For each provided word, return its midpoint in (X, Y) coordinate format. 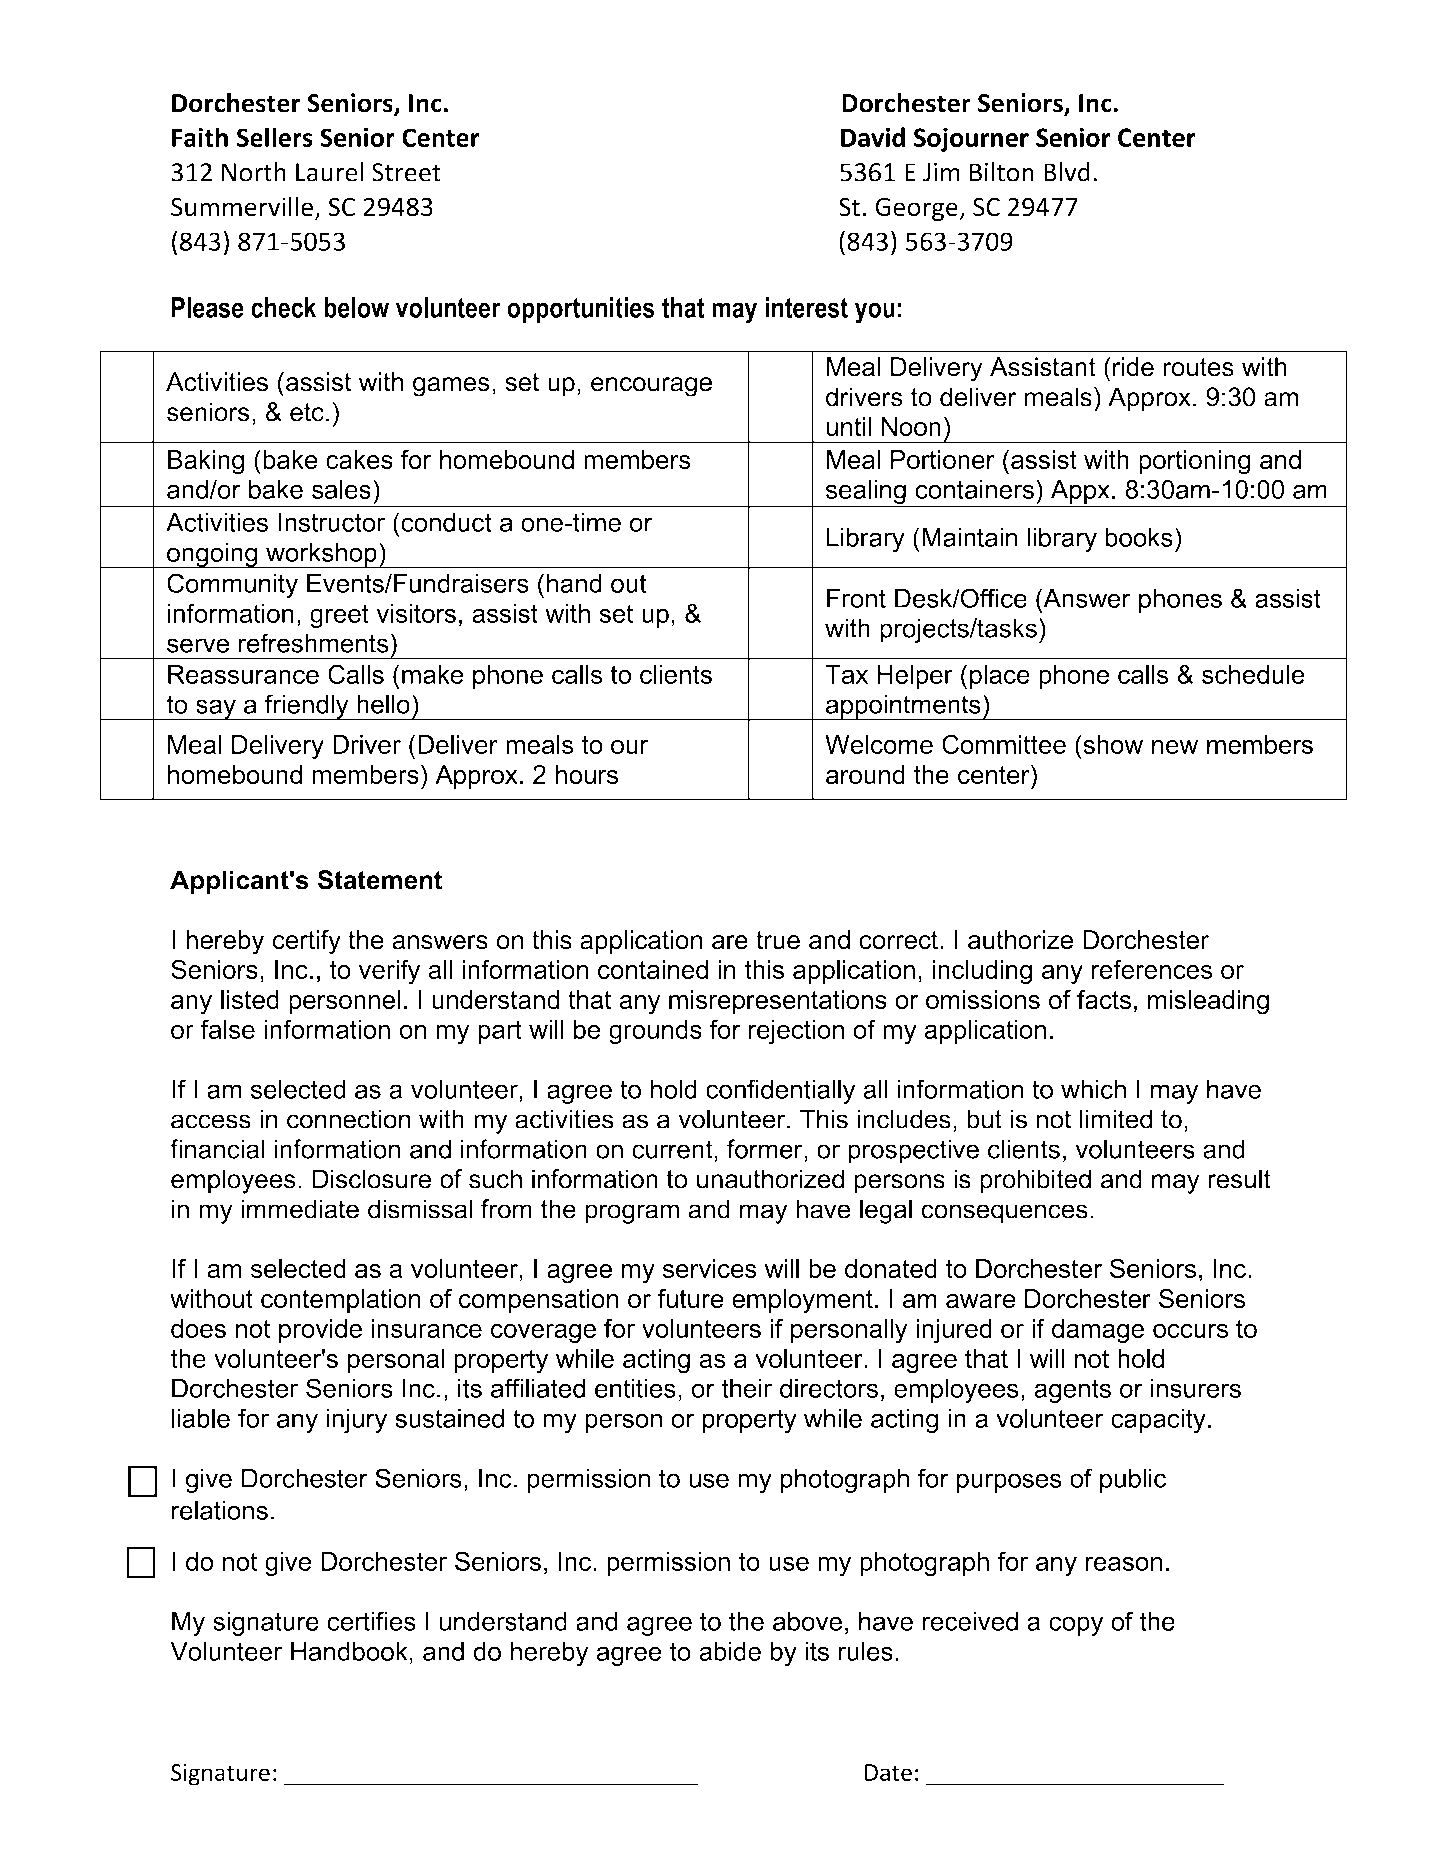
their (746, 1388)
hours (586, 774)
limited (1116, 1119)
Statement (380, 880)
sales (341, 489)
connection (349, 1119)
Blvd (1067, 172)
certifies (371, 1621)
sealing (865, 493)
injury (357, 1421)
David (873, 137)
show (1112, 744)
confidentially (780, 1091)
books (1139, 537)
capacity (1158, 1421)
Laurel (329, 172)
